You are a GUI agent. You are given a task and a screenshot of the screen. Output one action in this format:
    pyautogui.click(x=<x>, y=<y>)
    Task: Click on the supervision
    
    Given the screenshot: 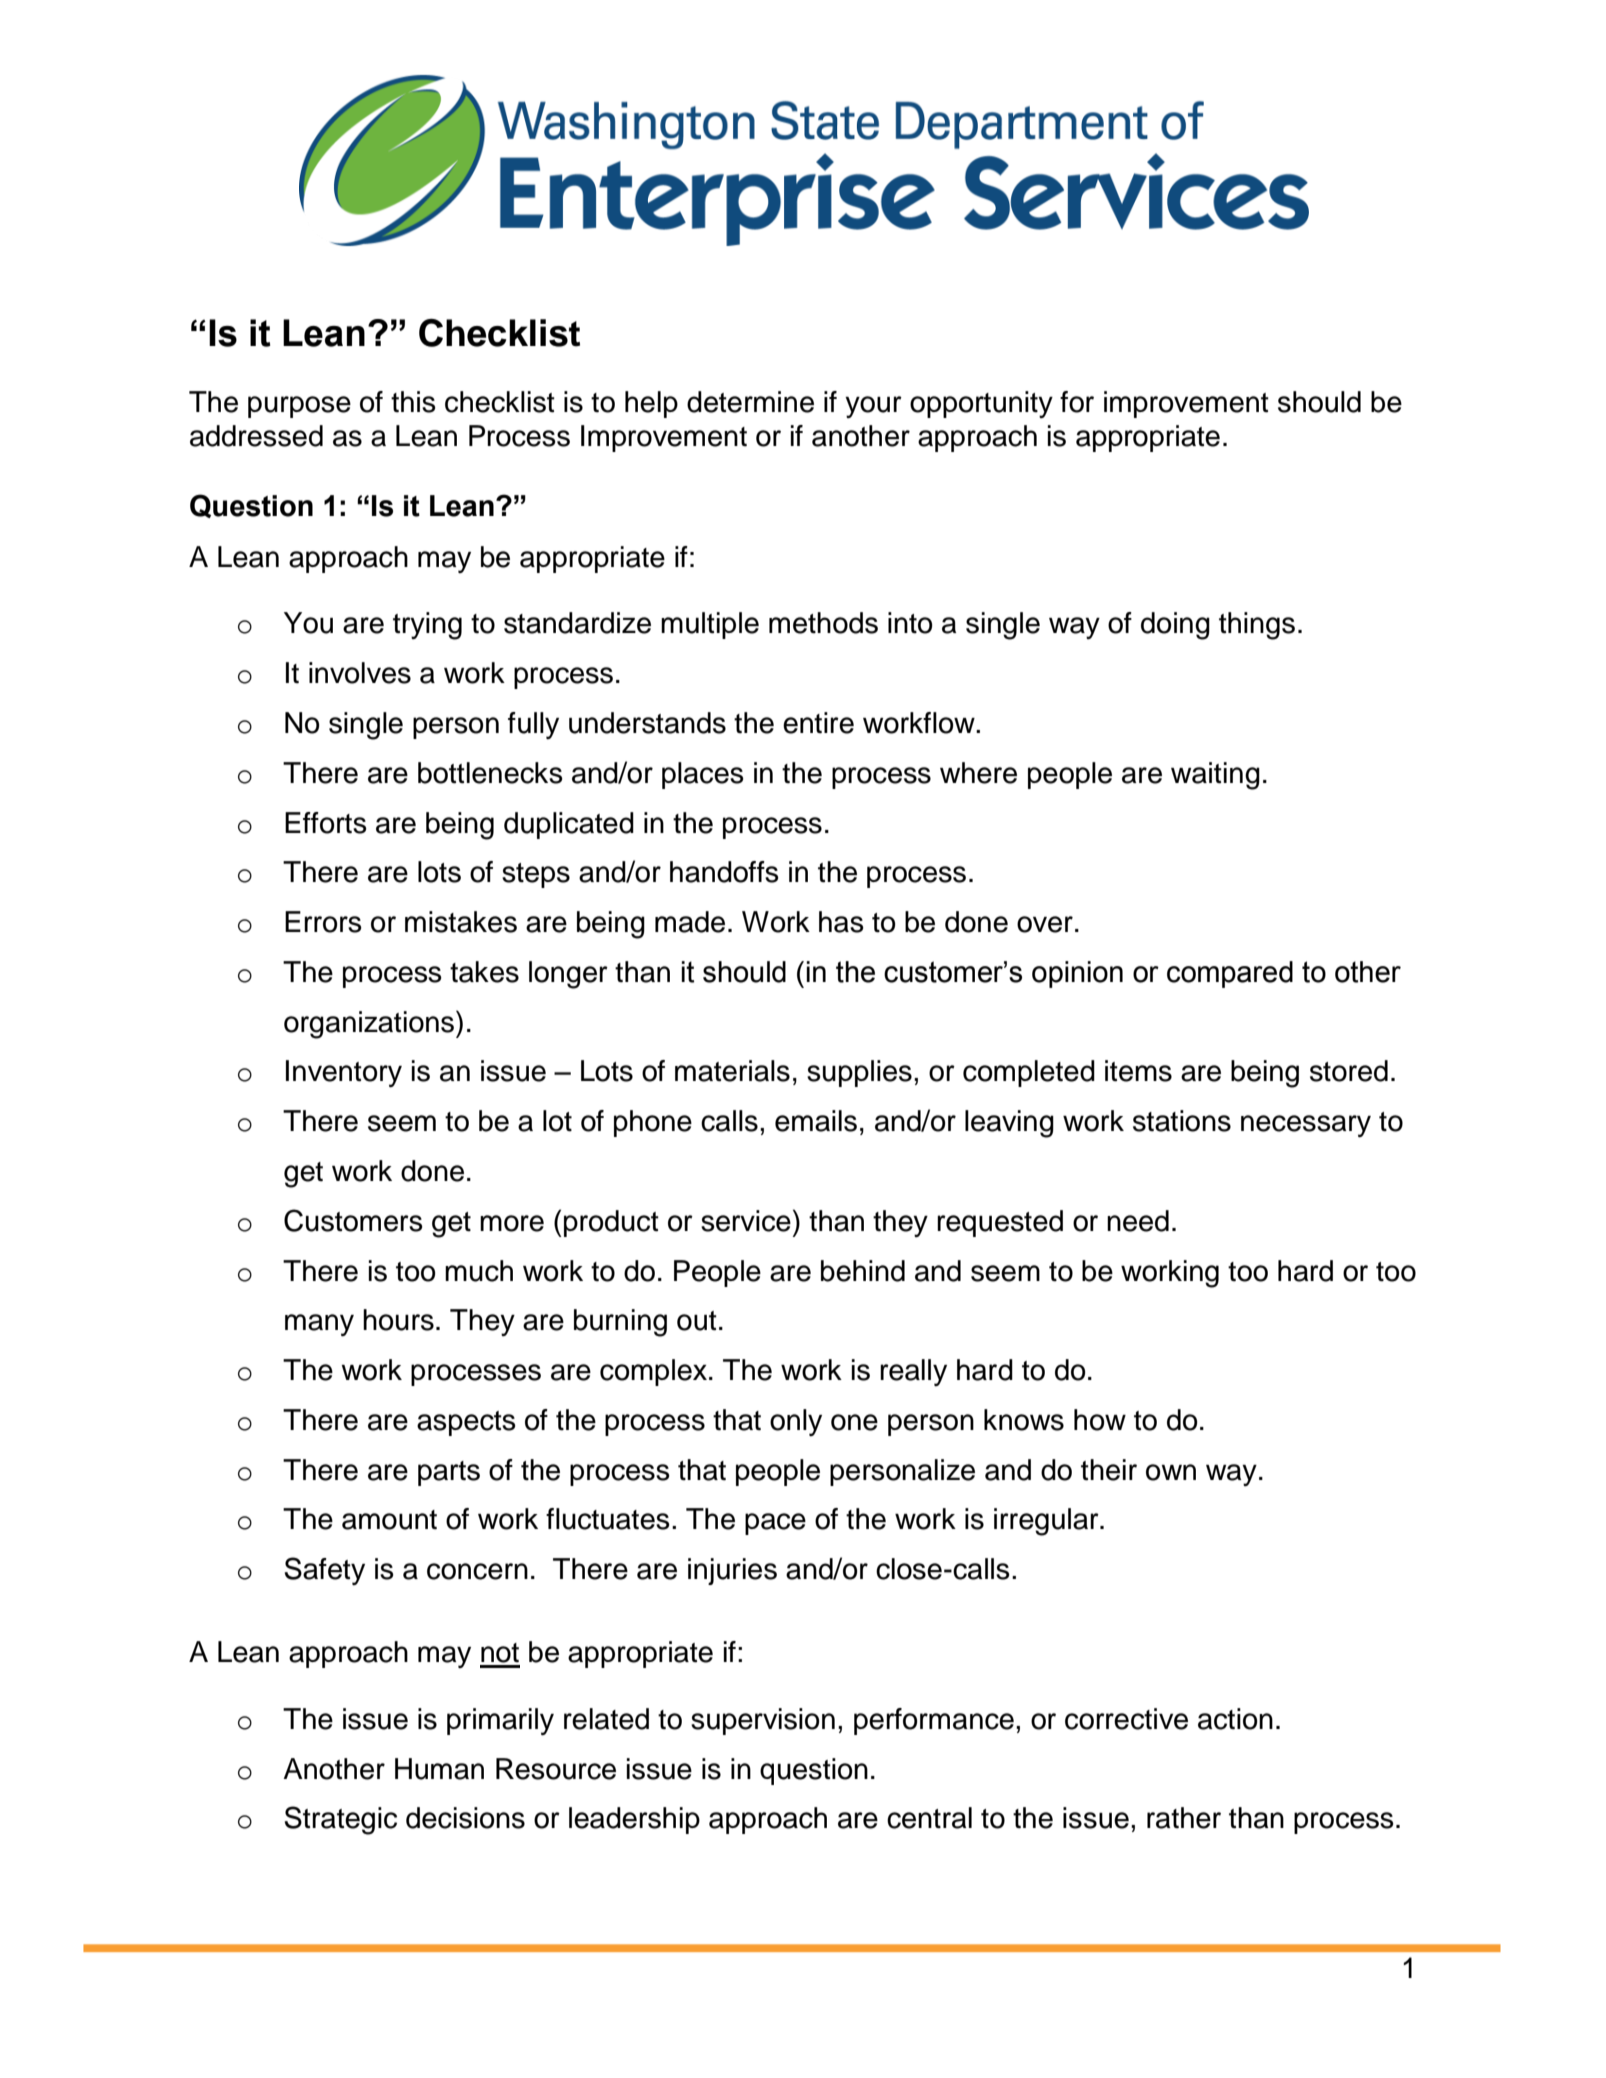 What is the action you would take?
    pyautogui.click(x=763, y=1721)
